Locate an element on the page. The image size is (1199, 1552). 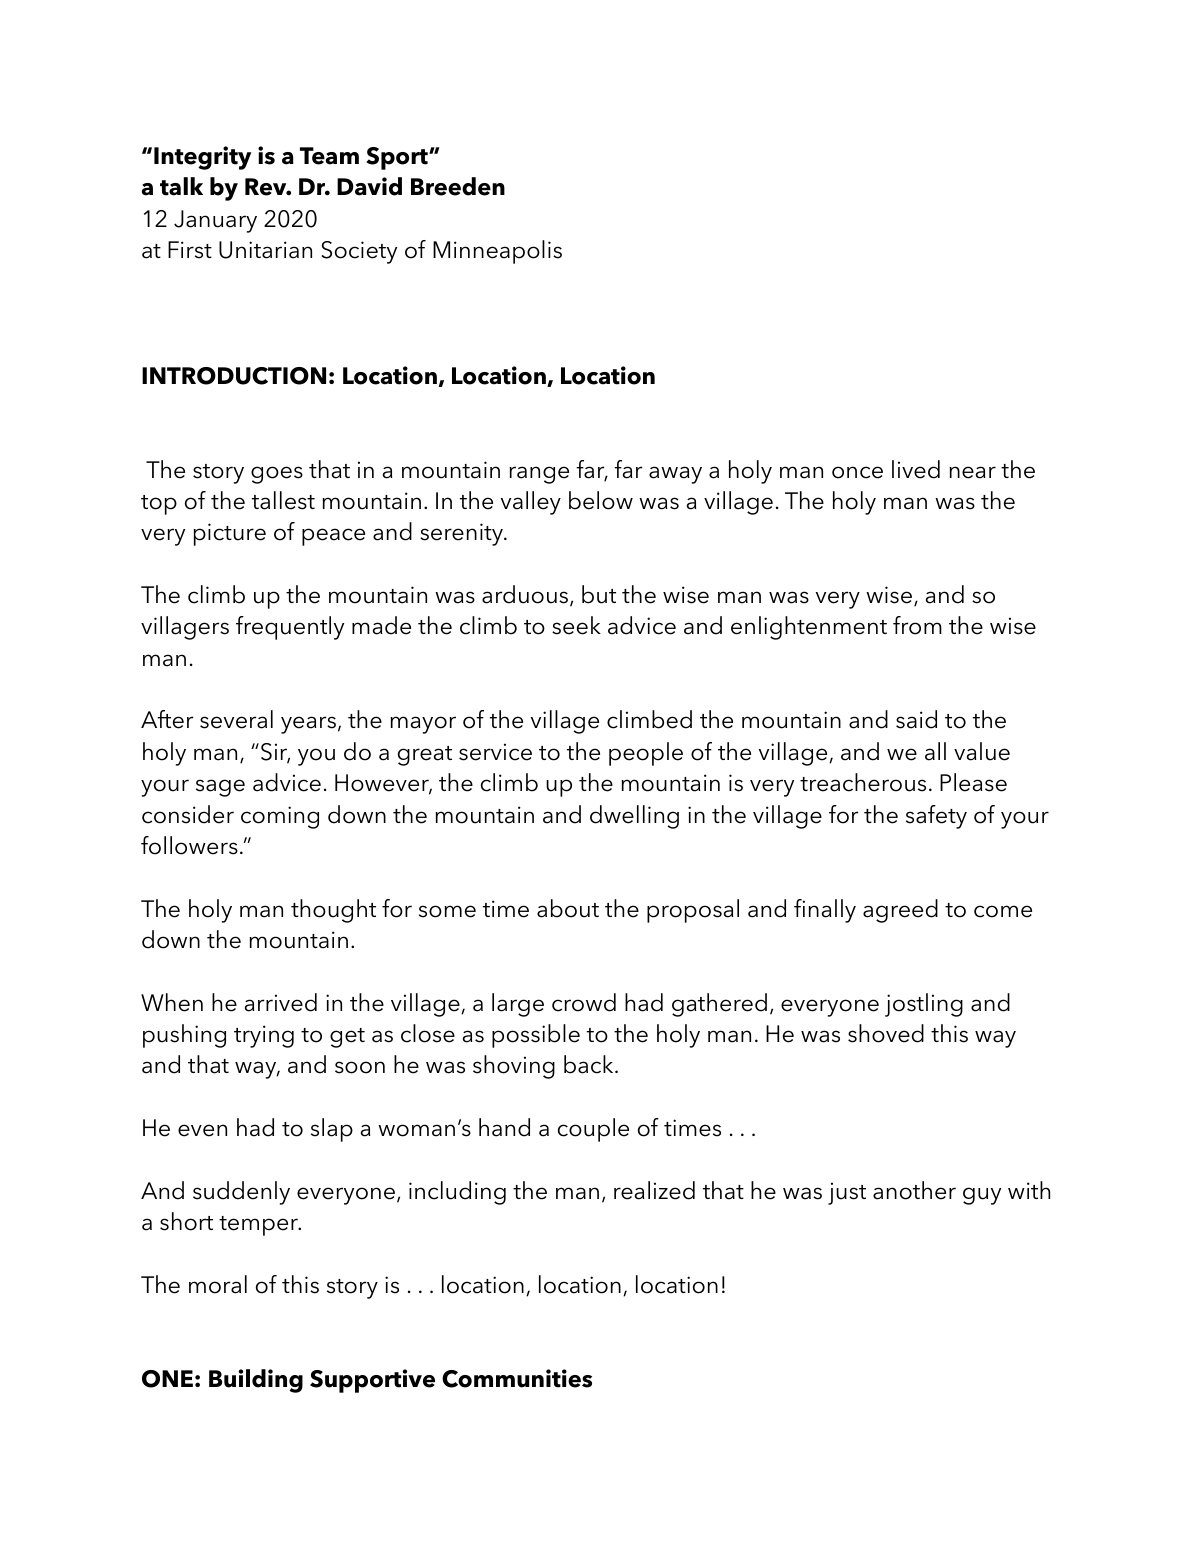
January is located at coordinates (215, 221).
